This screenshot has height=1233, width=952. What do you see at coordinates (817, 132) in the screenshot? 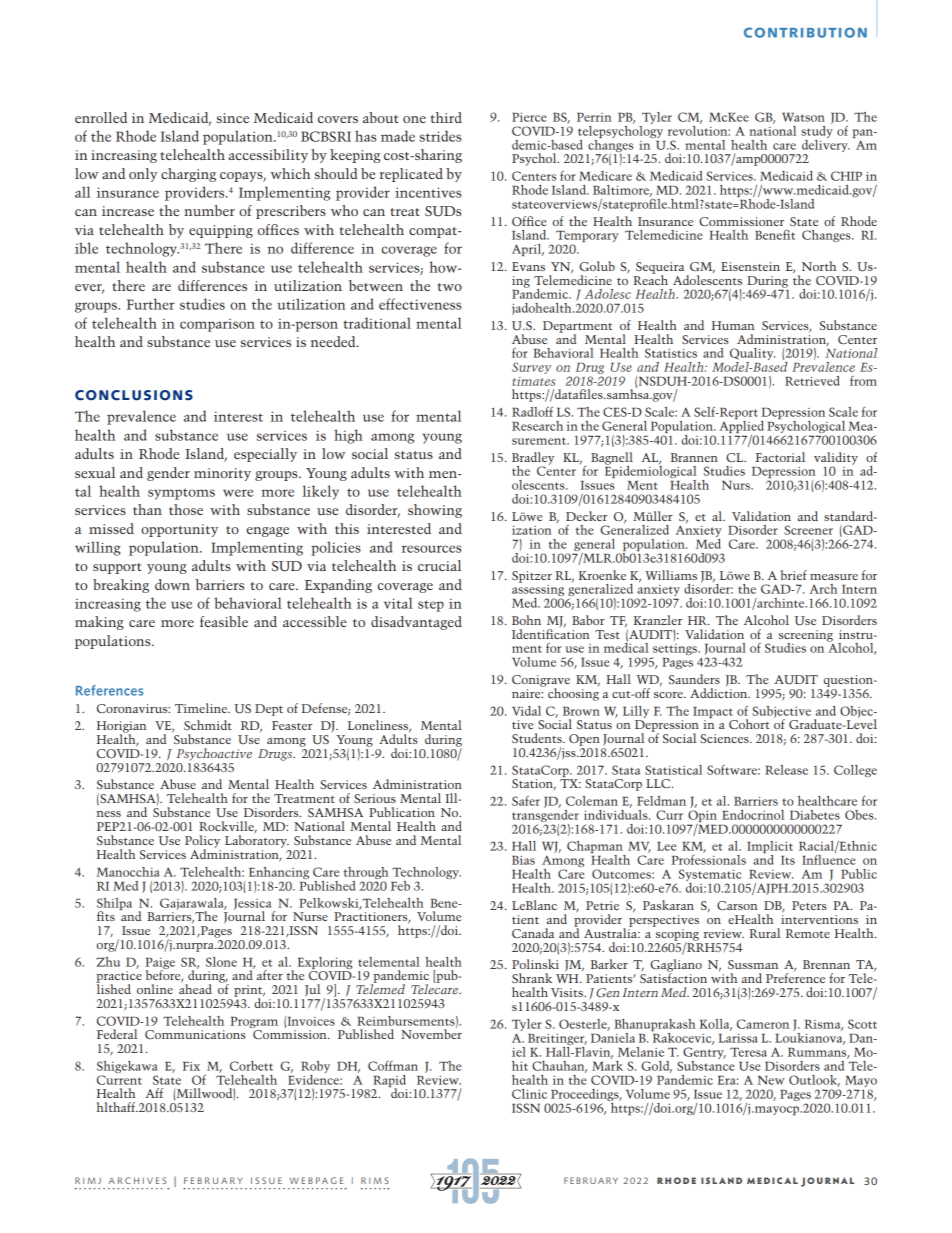
I see `study` at bounding box center [817, 132].
